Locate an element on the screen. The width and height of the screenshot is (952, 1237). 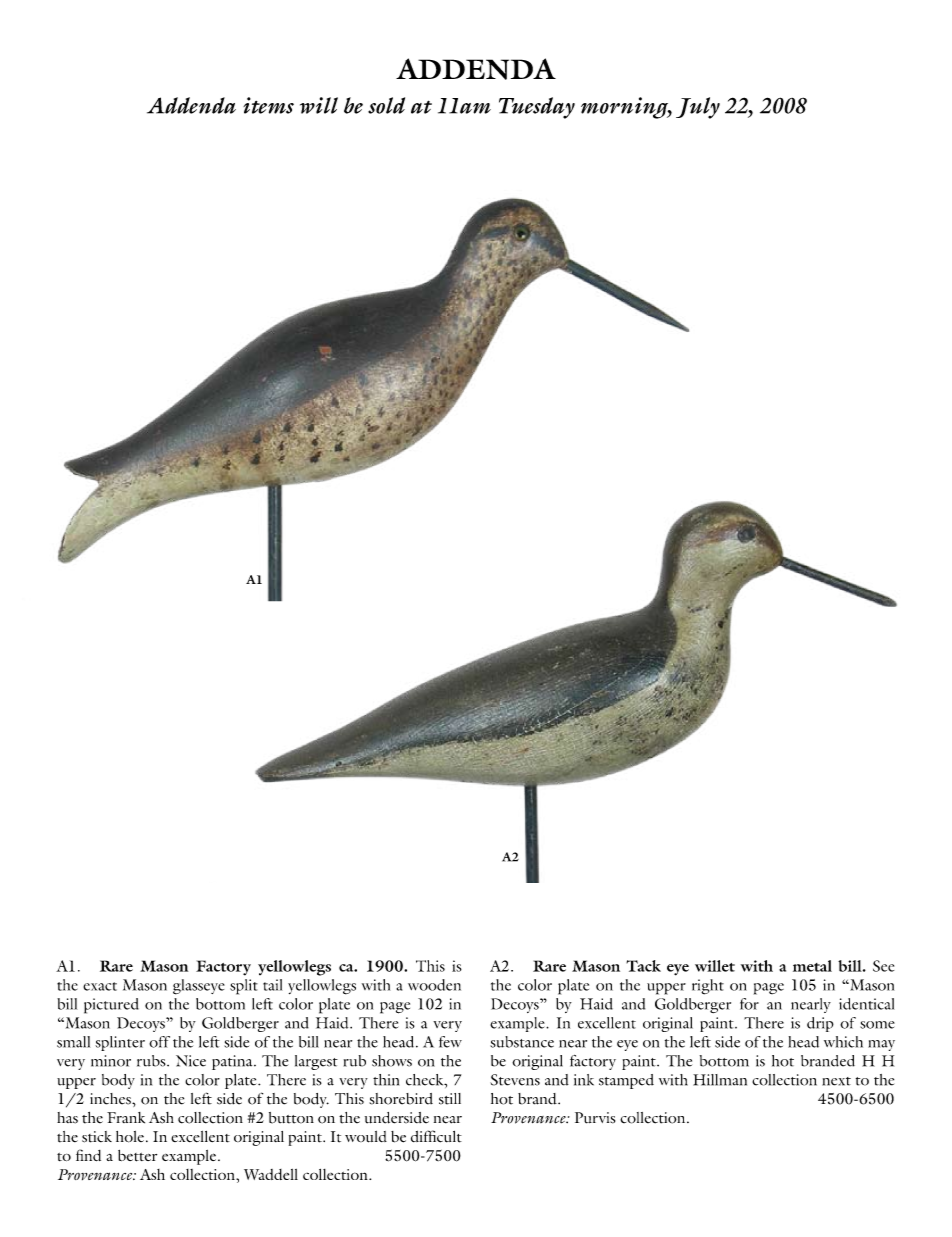
Tack is located at coordinates (643, 966).
